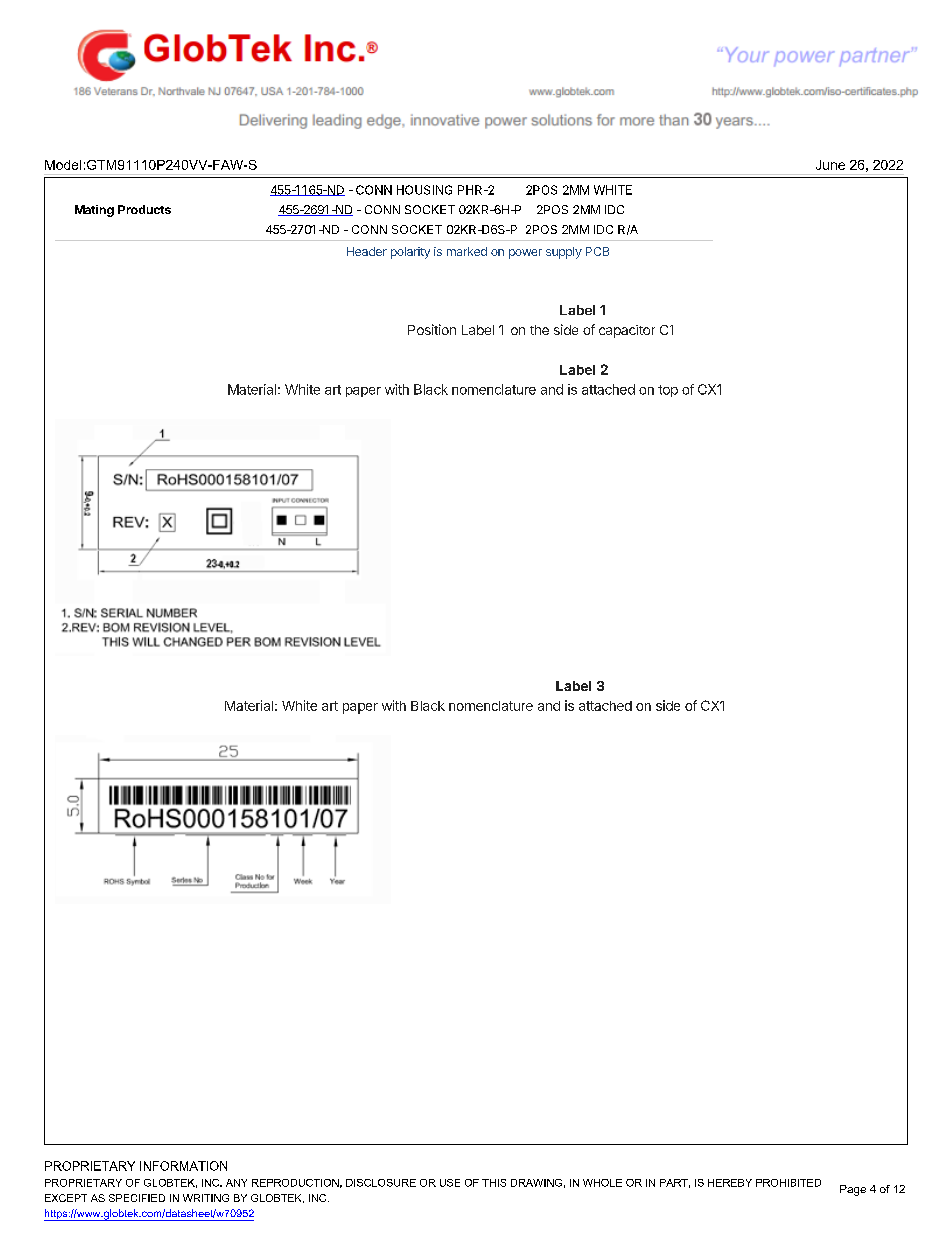 Image resolution: width=952 pixels, height=1233 pixels. What do you see at coordinates (183, 1166) in the screenshot?
I see `INFORMATION` at bounding box center [183, 1166].
